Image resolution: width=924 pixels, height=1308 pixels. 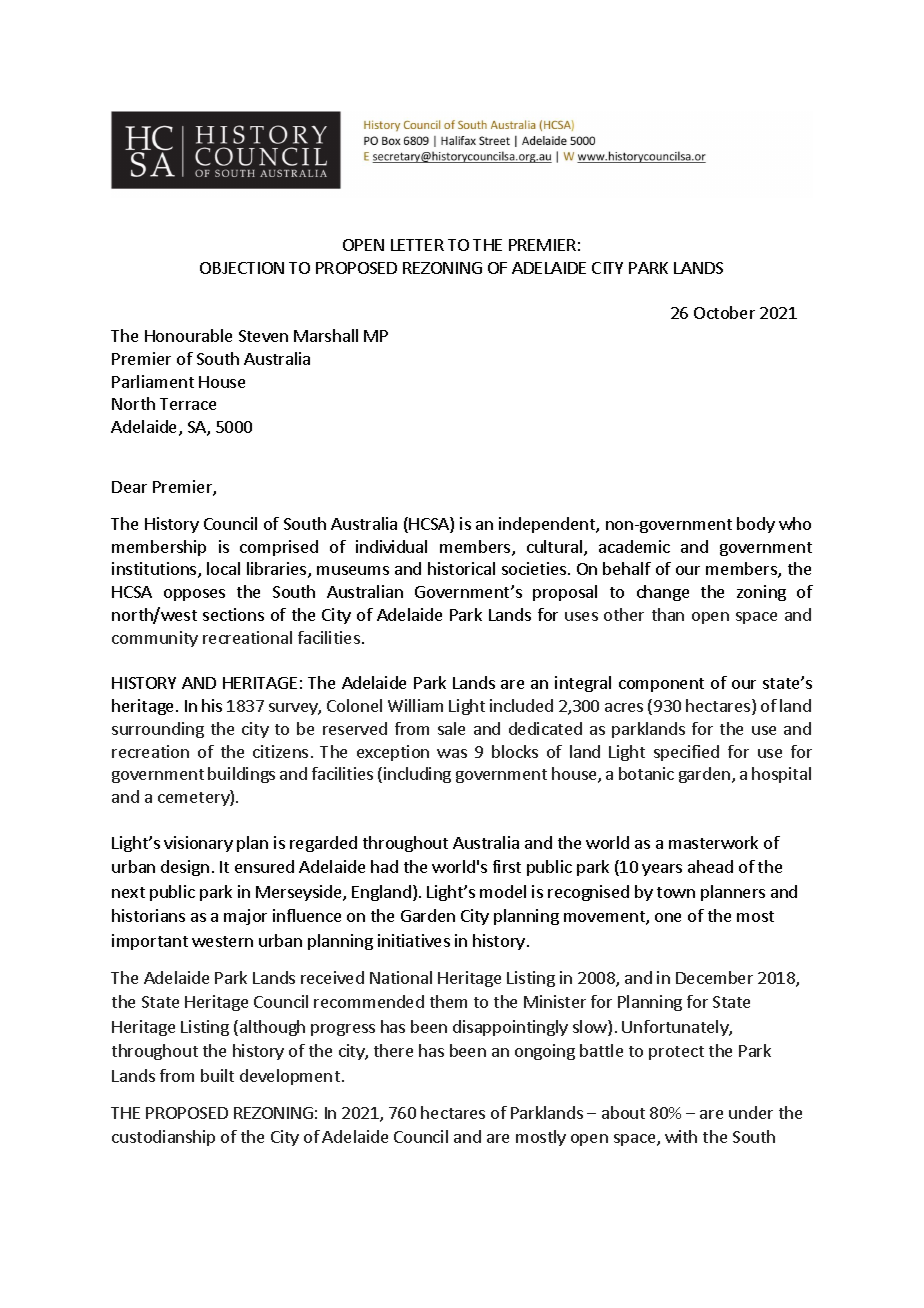 I want to click on built, so click(x=217, y=1075).
